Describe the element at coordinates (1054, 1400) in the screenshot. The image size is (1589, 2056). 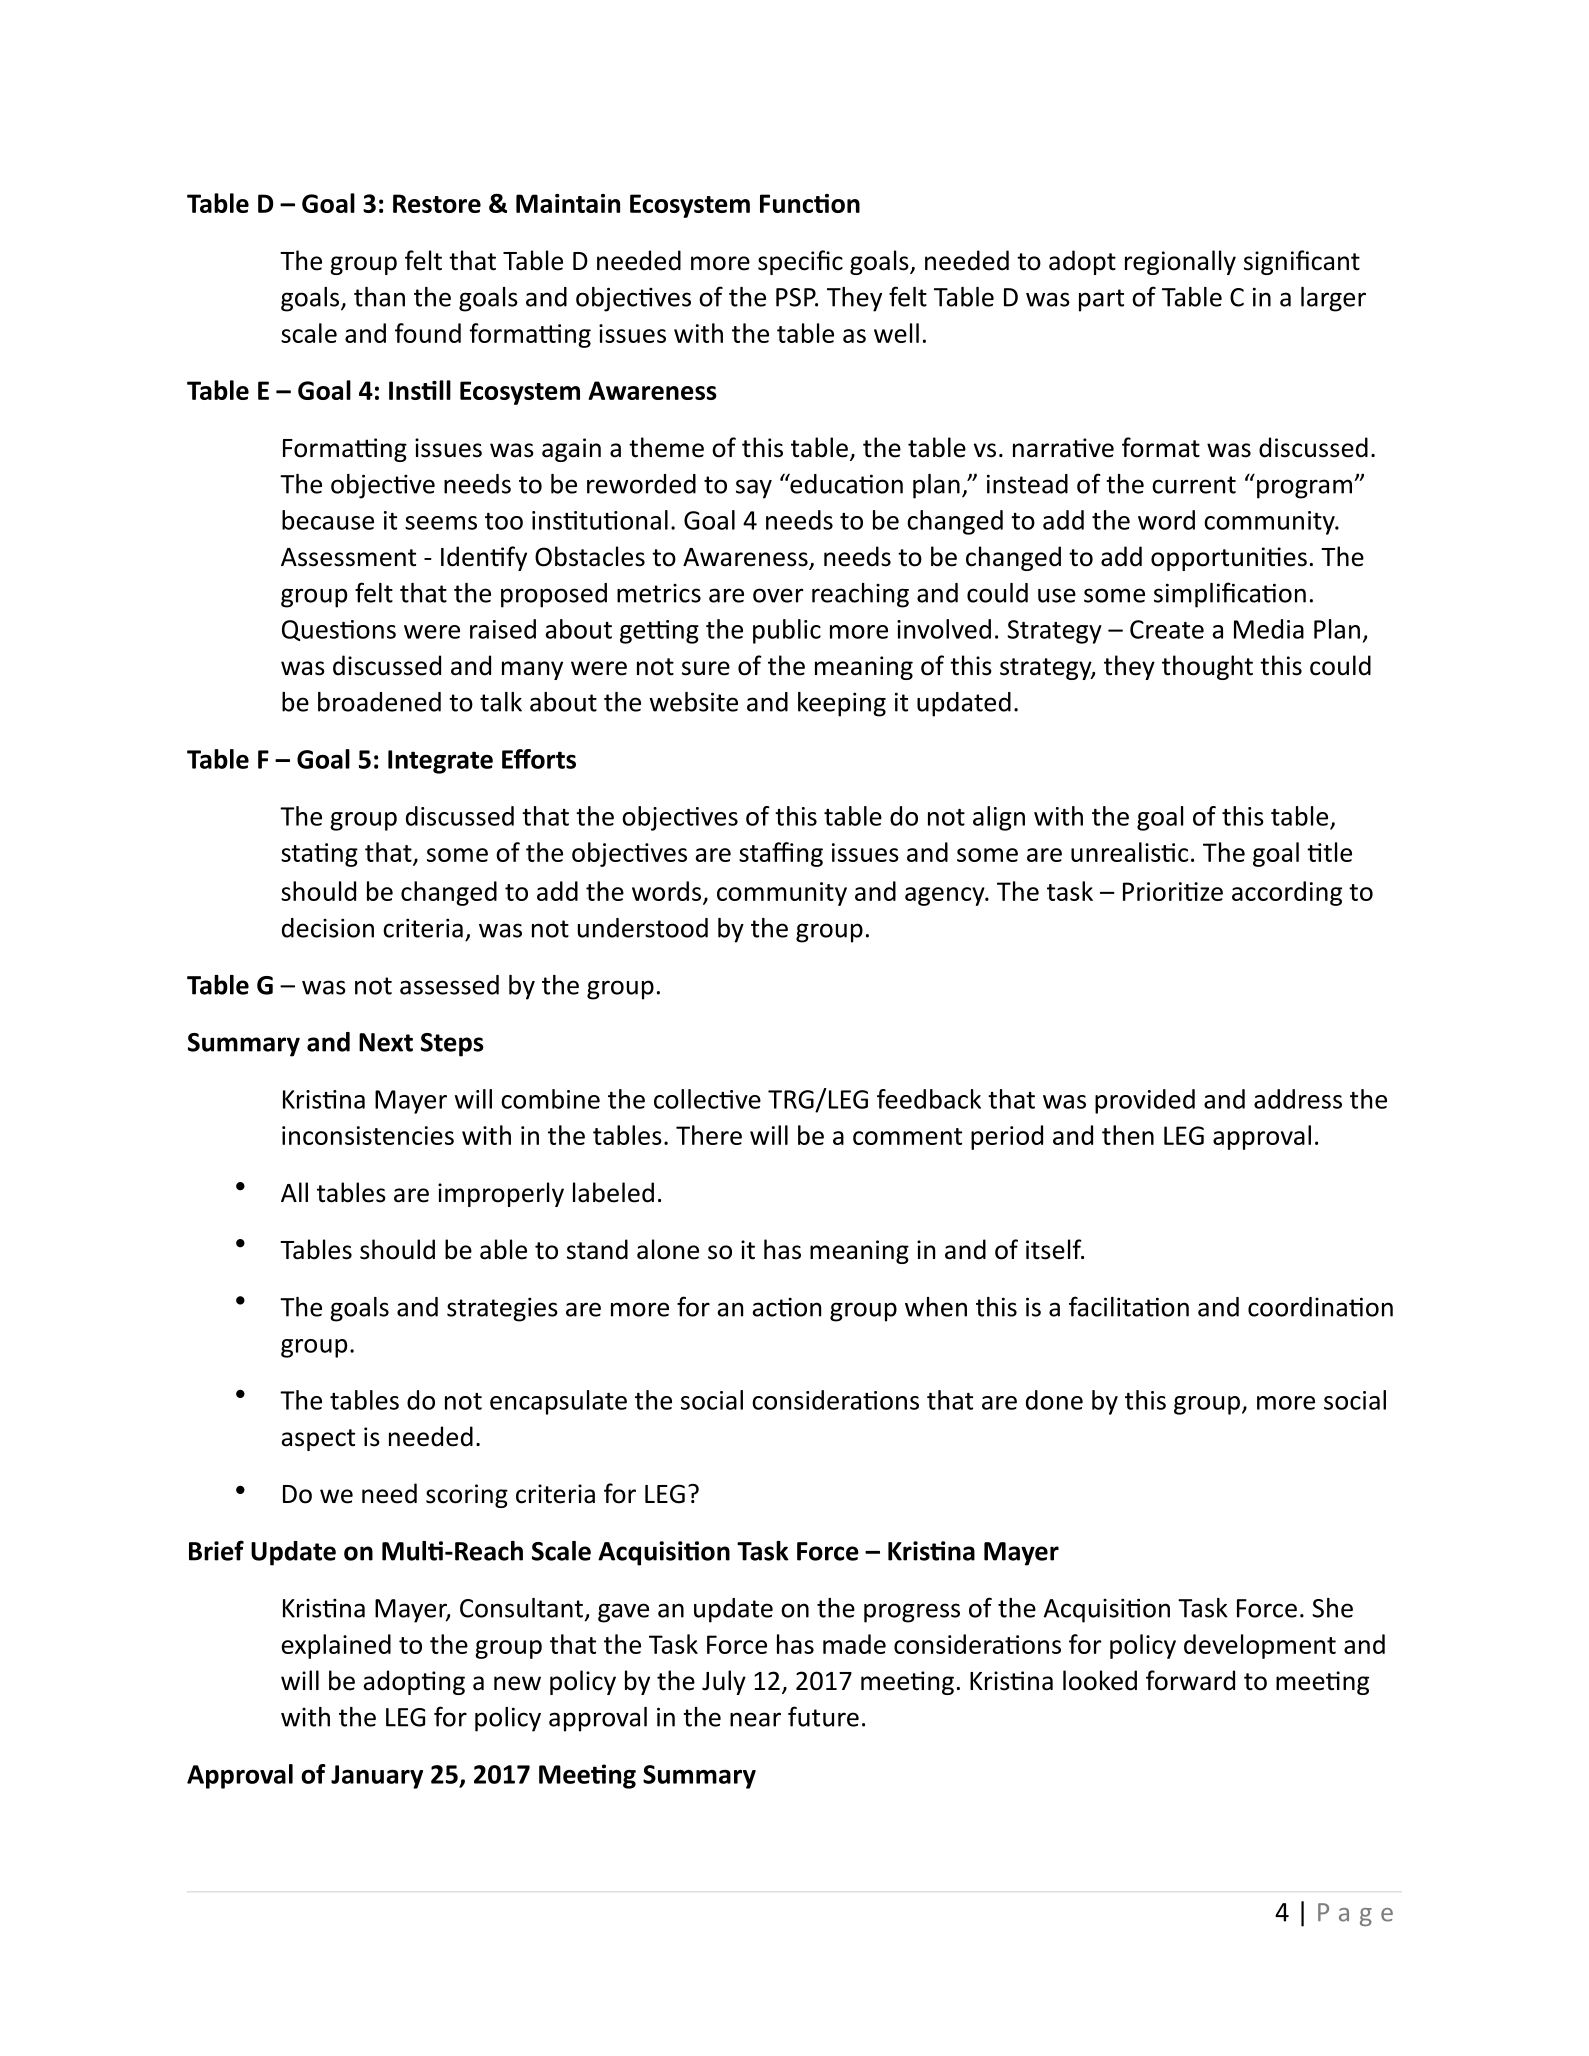
I see `done` at that location.
